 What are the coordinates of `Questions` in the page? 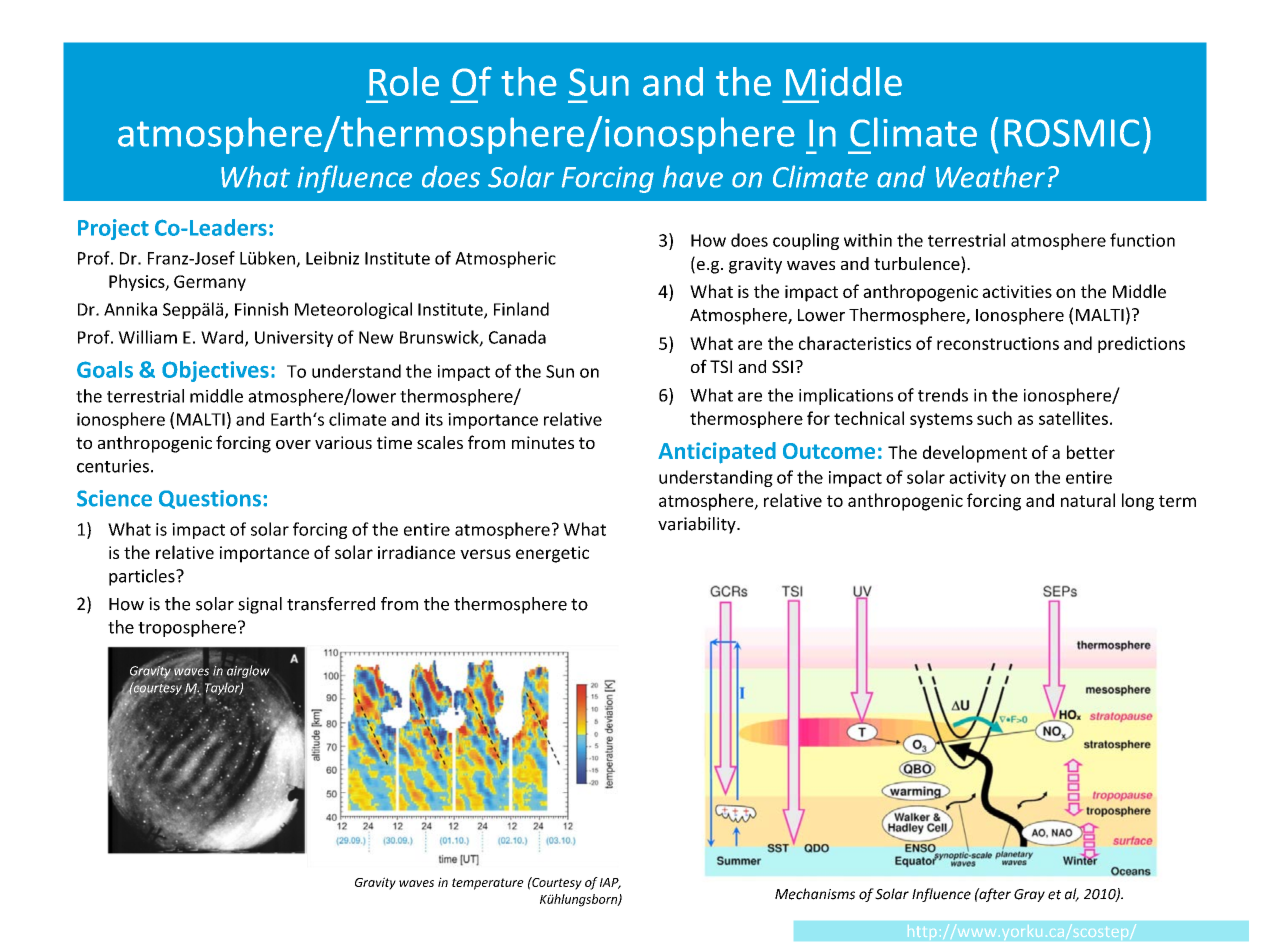 It's located at (210, 499).
